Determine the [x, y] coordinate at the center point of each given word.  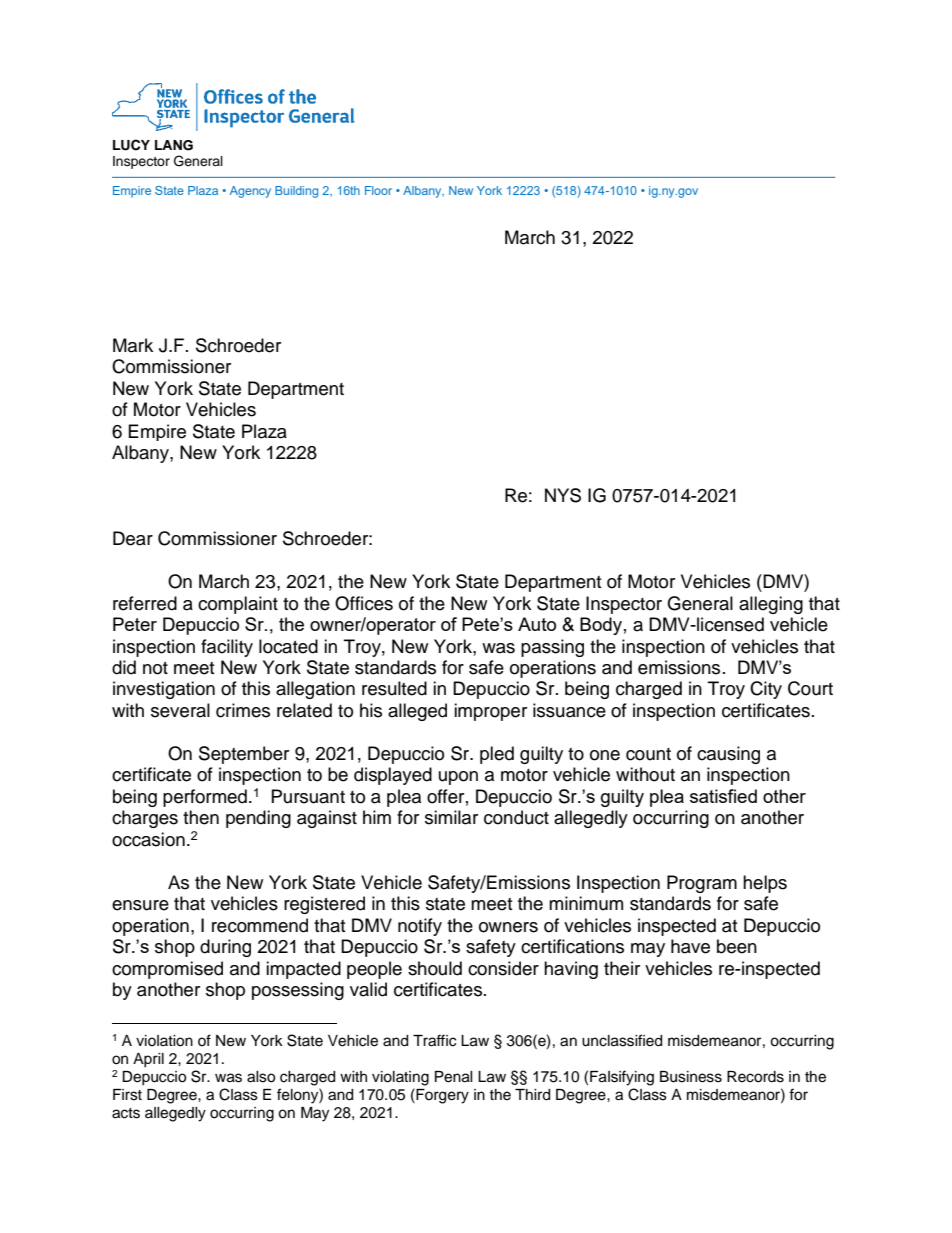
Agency [250, 192]
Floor [378, 190]
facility [227, 648]
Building [296, 192]
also [261, 1077]
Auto [537, 624]
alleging [771, 605]
